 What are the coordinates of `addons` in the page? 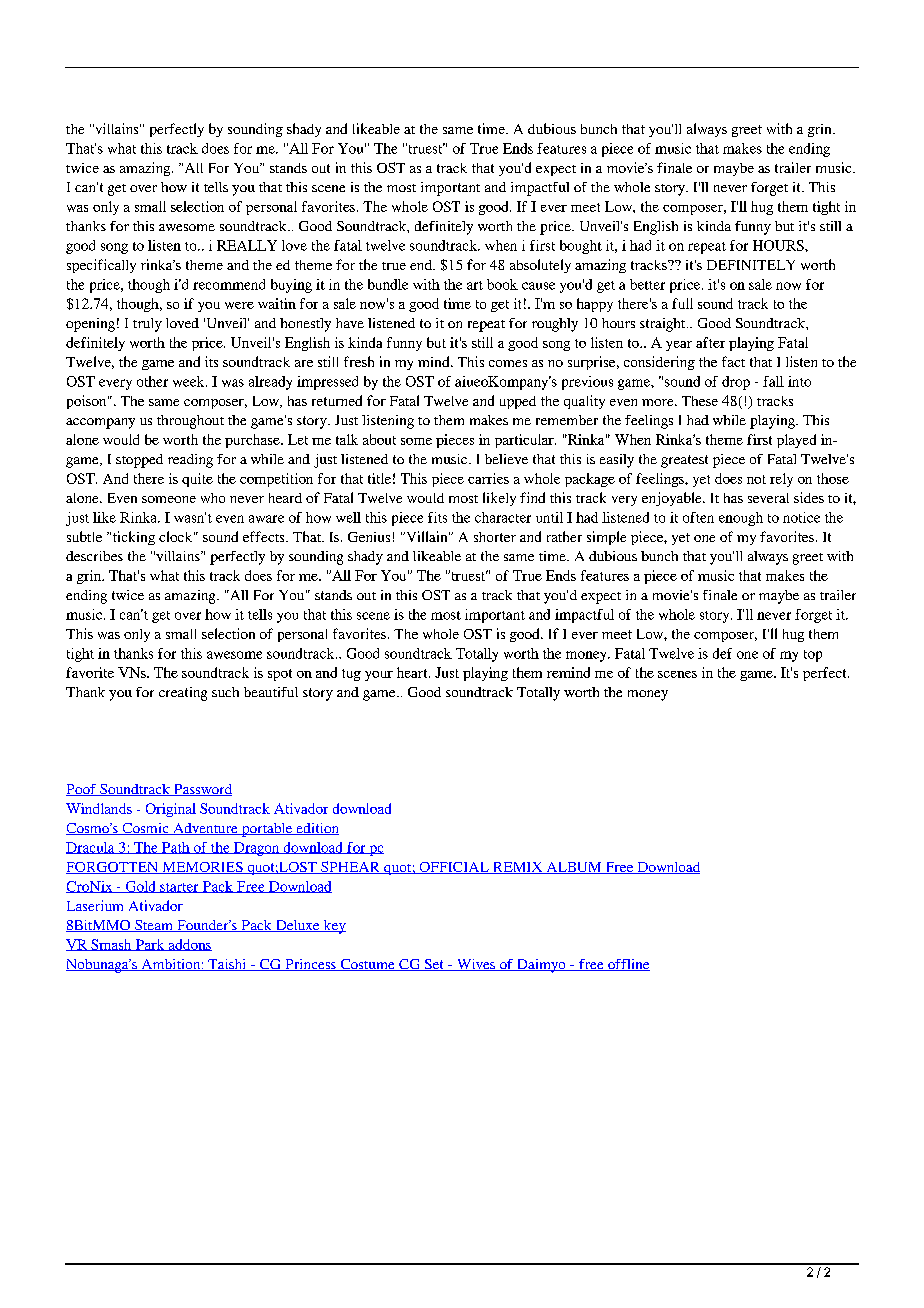 It's located at (189, 945).
